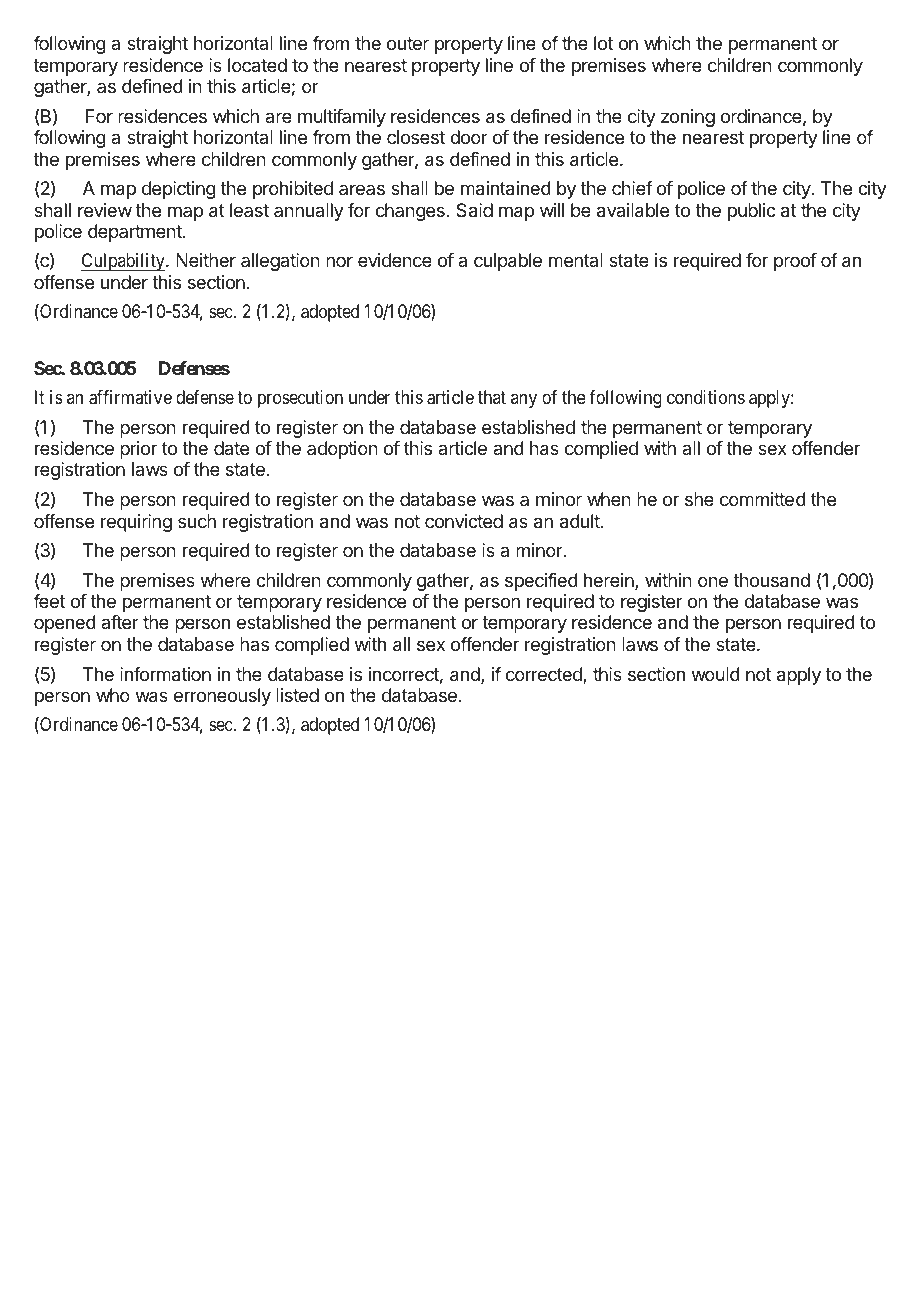 The image size is (924, 1308). I want to click on would, so click(716, 674).
